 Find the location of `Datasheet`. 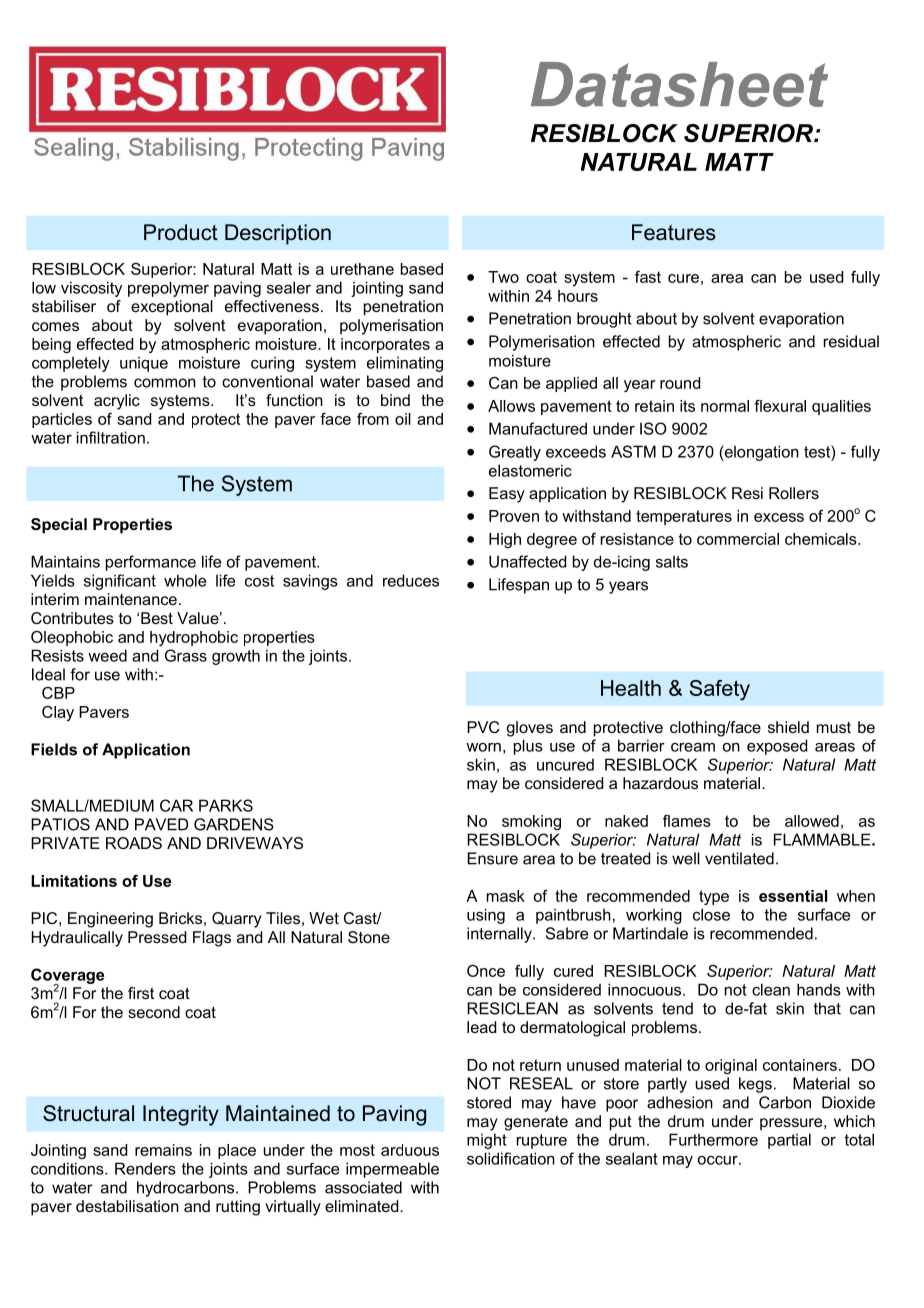

Datasheet is located at coordinates (679, 84).
